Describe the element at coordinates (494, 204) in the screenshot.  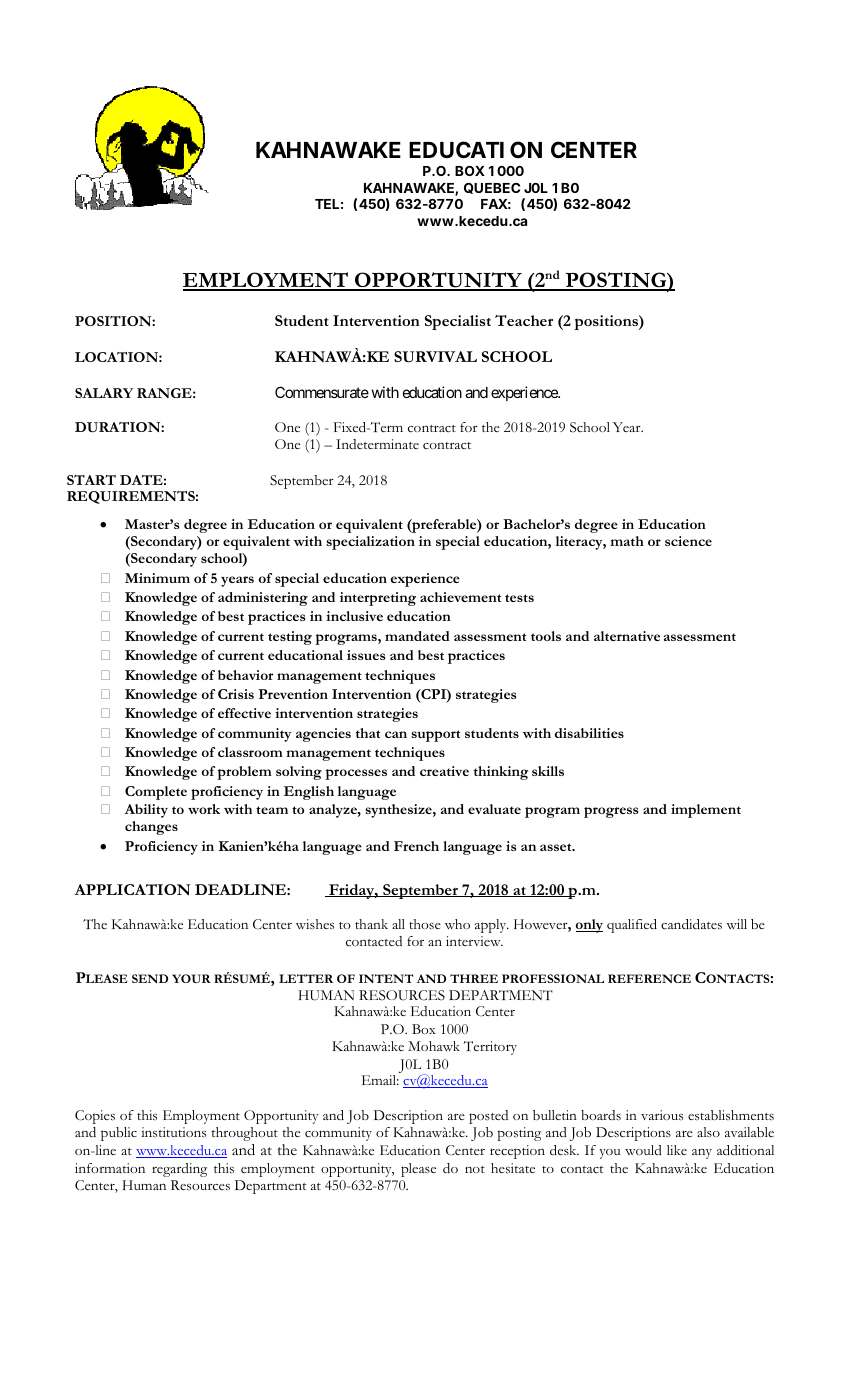
I see `FAX` at that location.
